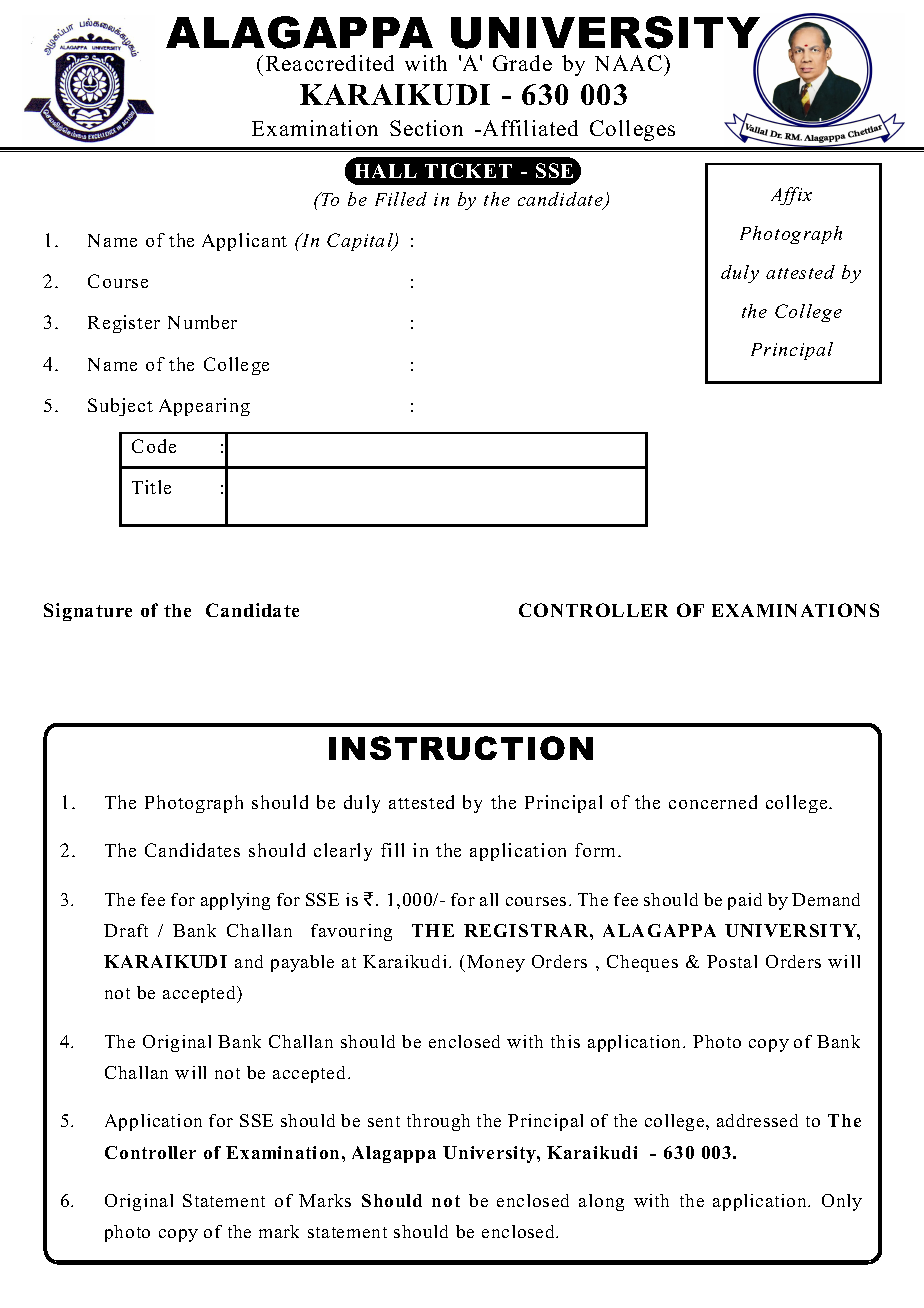 The width and height of the screenshot is (924, 1308). Describe the element at coordinates (791, 196) in the screenshot. I see `Affix` at that location.
